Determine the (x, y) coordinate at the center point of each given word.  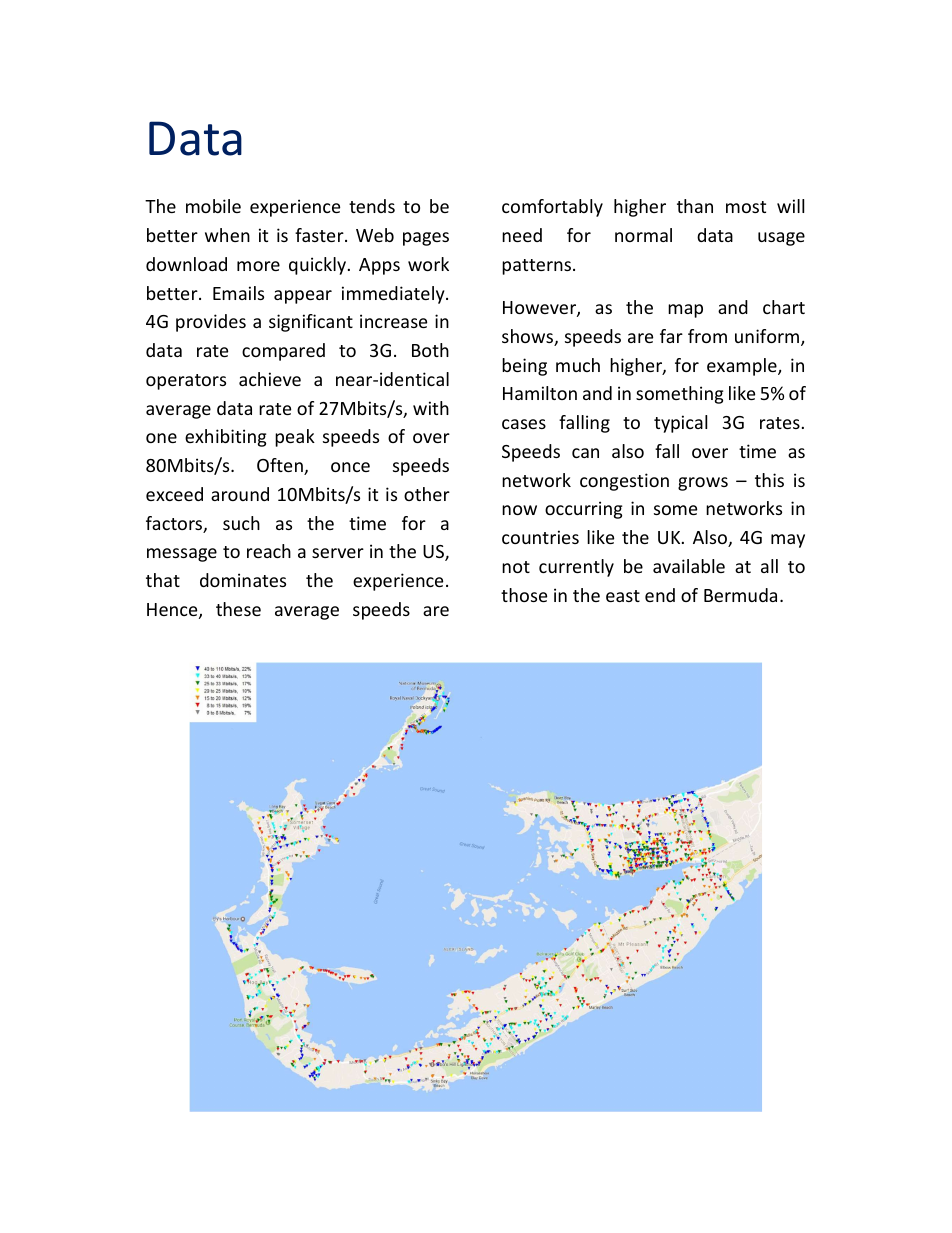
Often (281, 466)
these (238, 609)
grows (703, 484)
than (695, 206)
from (707, 336)
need (522, 235)
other (427, 494)
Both (430, 350)
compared (283, 352)
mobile (213, 206)
